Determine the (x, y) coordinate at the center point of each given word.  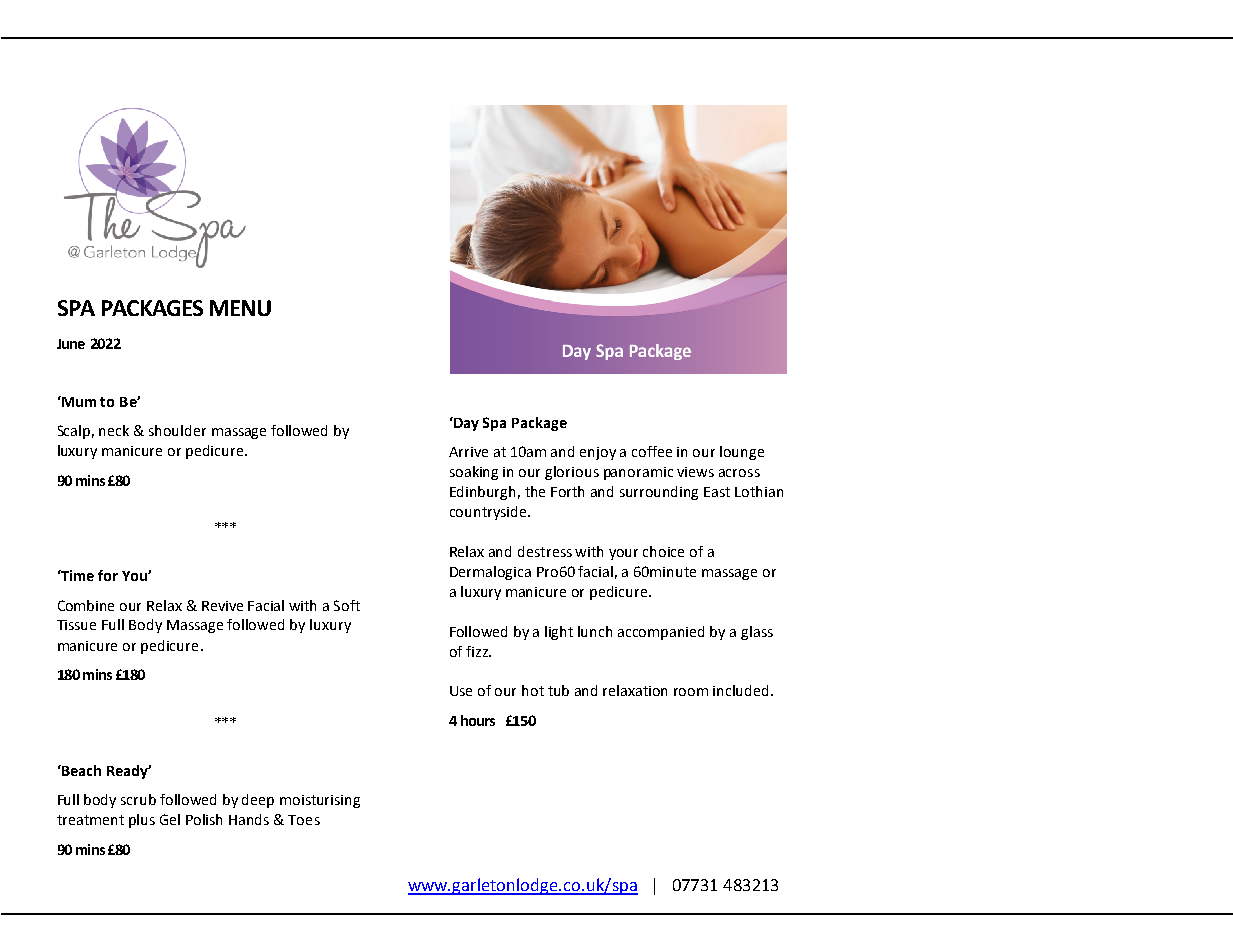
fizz (478, 651)
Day (465, 424)
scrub (138, 799)
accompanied (661, 633)
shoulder (177, 430)
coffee (652, 451)
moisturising (320, 801)
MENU (240, 308)
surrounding (659, 493)
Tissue (76, 625)
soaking (474, 473)
